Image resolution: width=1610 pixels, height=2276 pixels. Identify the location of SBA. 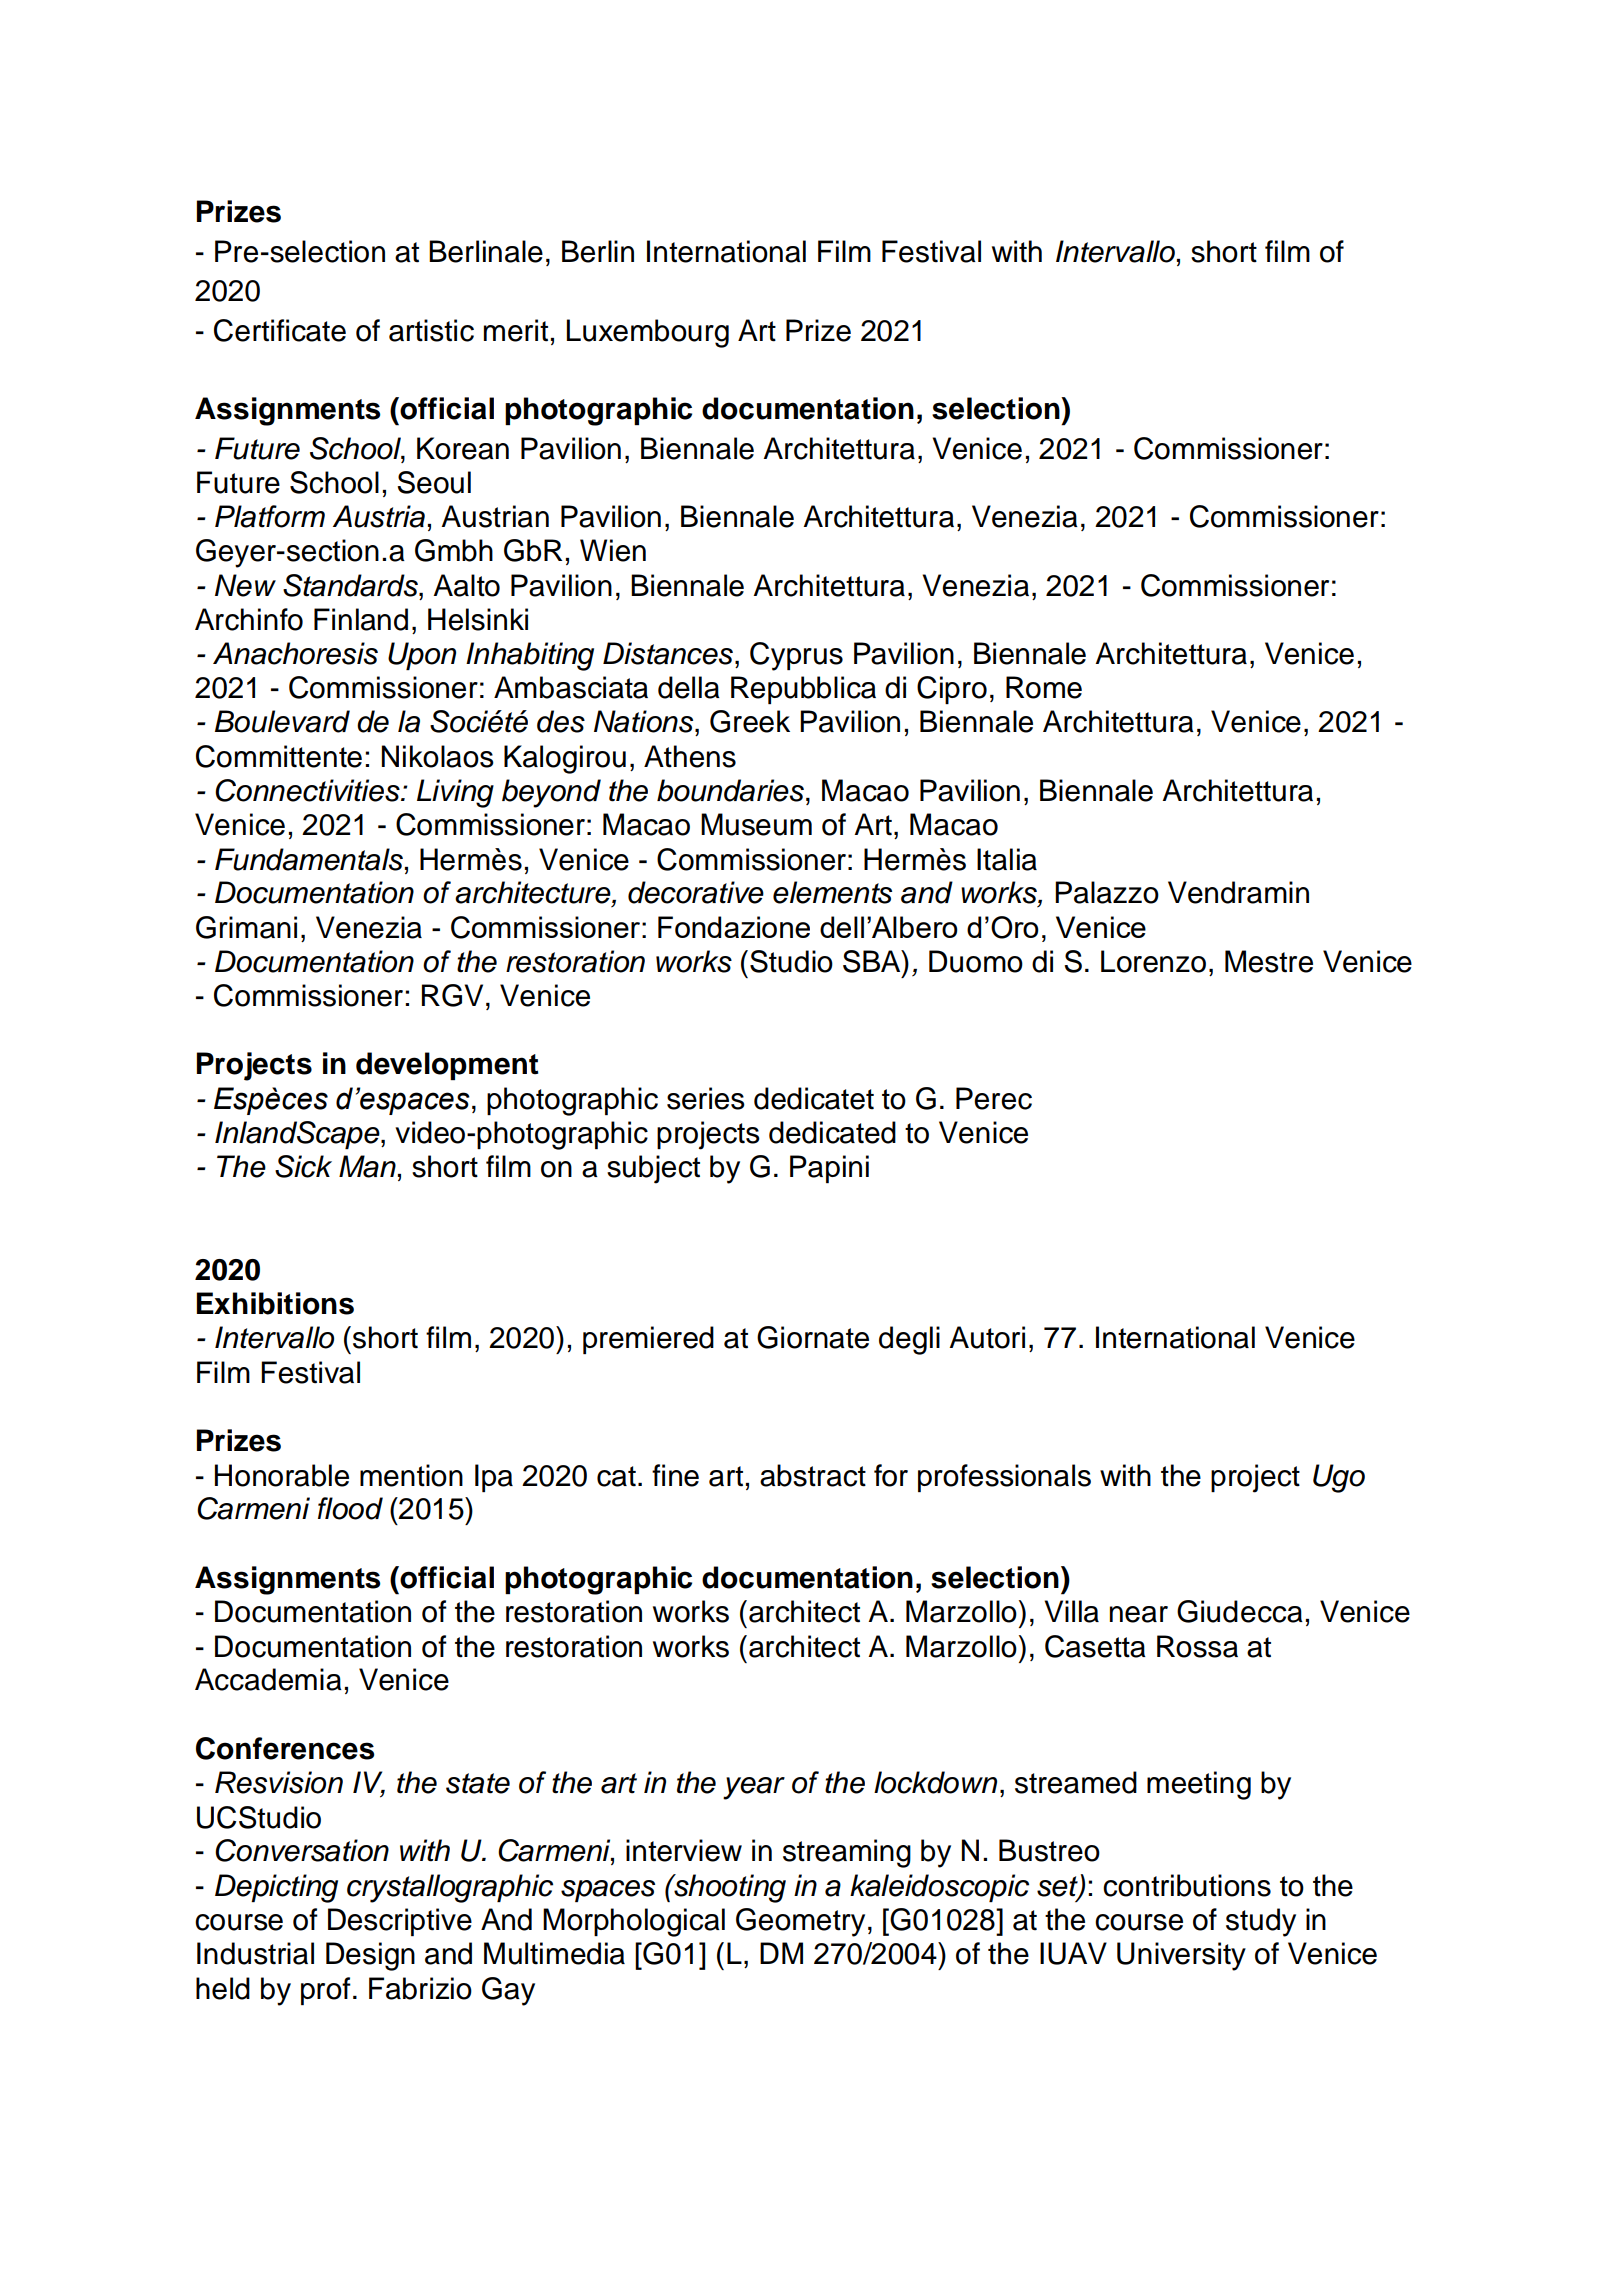
(873, 961).
